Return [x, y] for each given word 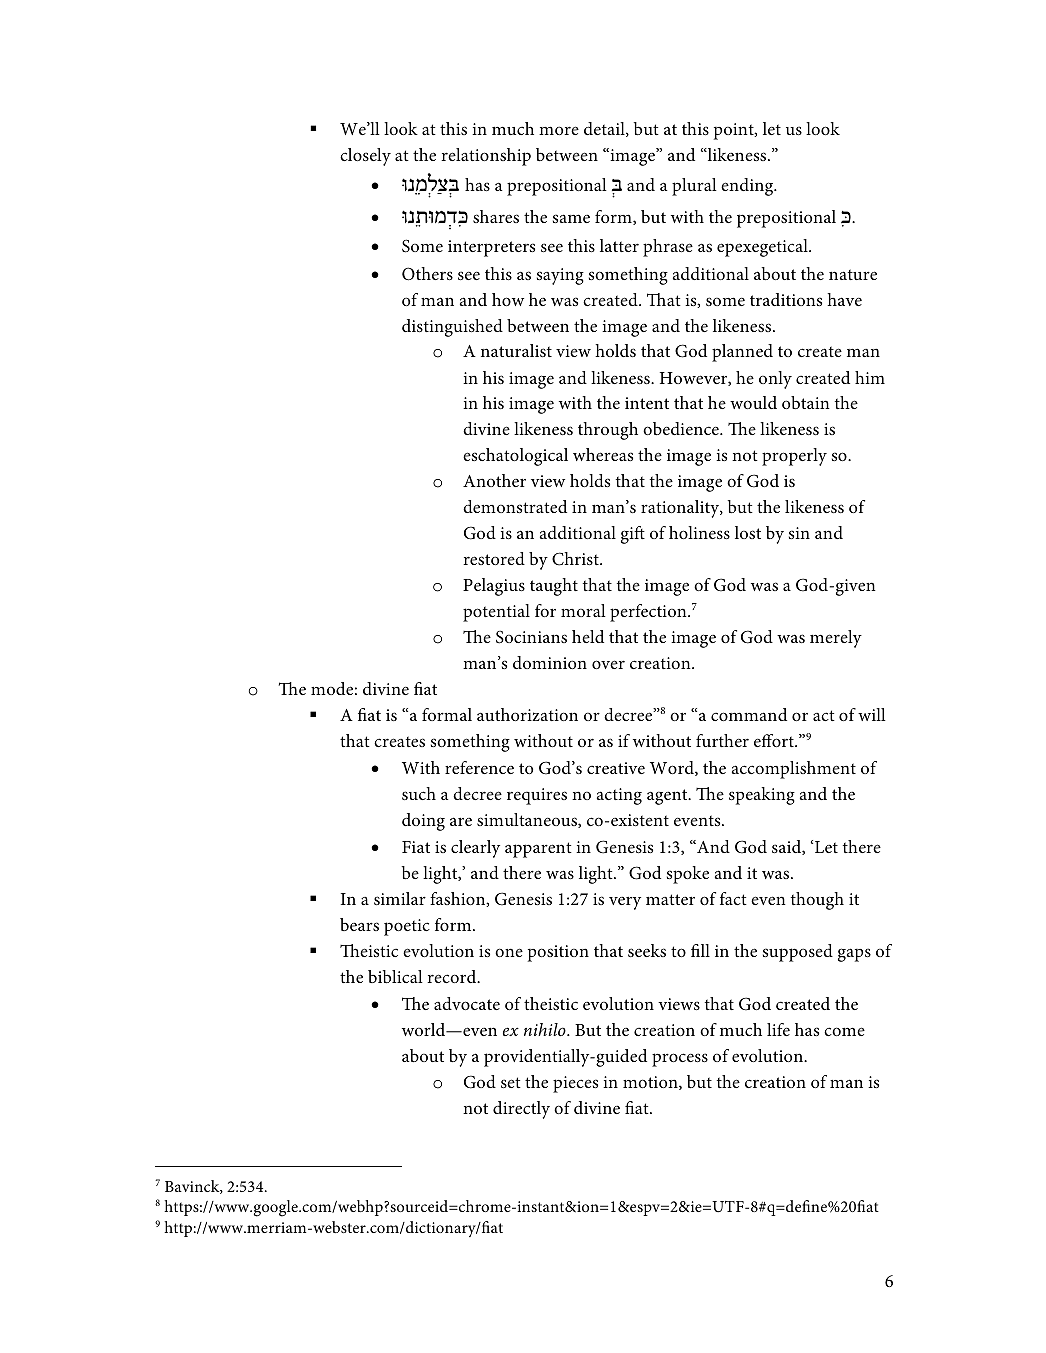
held [588, 636]
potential [496, 613]
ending [748, 187]
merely [836, 639]
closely [365, 157]
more [559, 130]
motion [651, 1083]
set [511, 1082]
